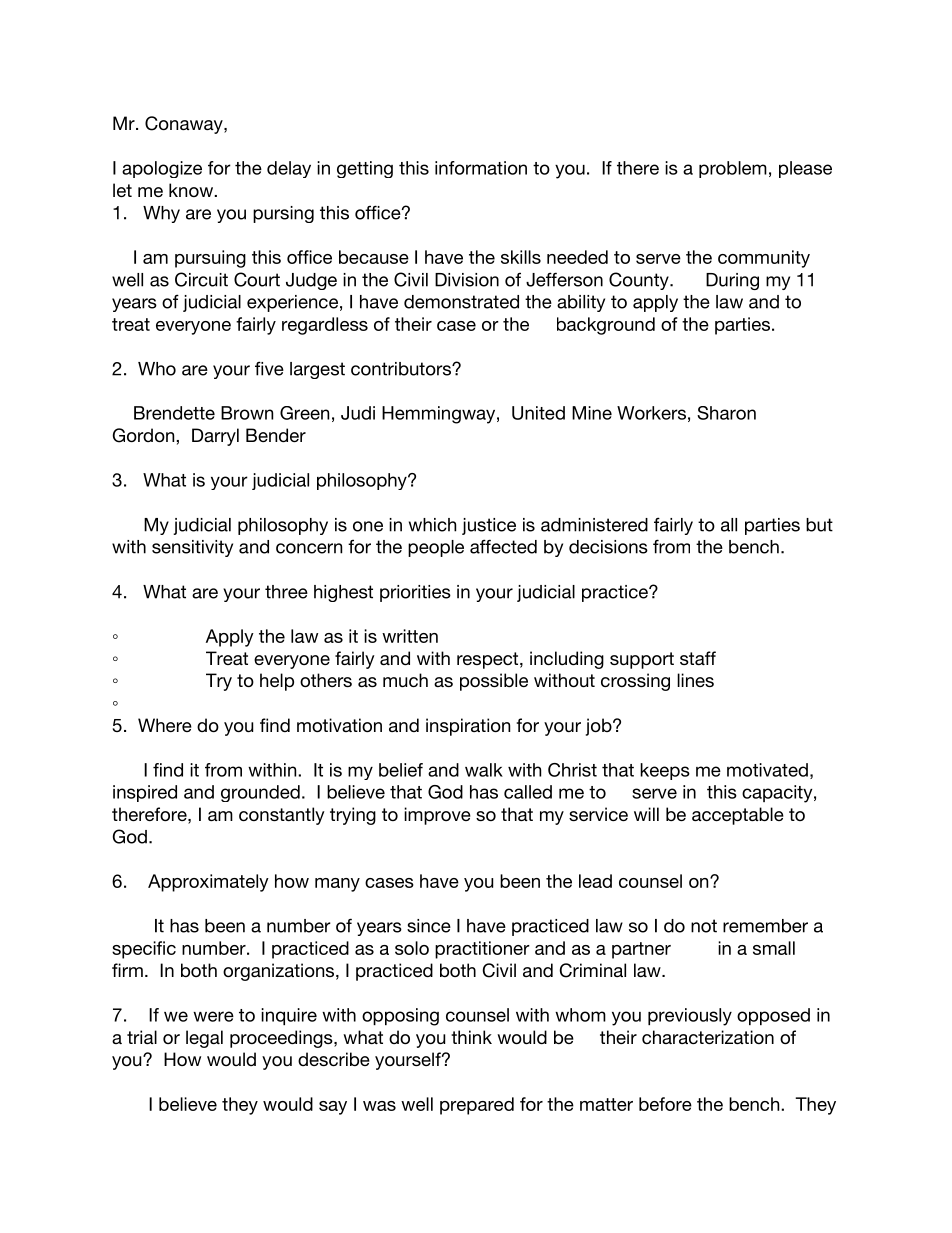 The width and height of the screenshot is (952, 1233). What do you see at coordinates (726, 413) in the screenshot?
I see `Sharon` at bounding box center [726, 413].
